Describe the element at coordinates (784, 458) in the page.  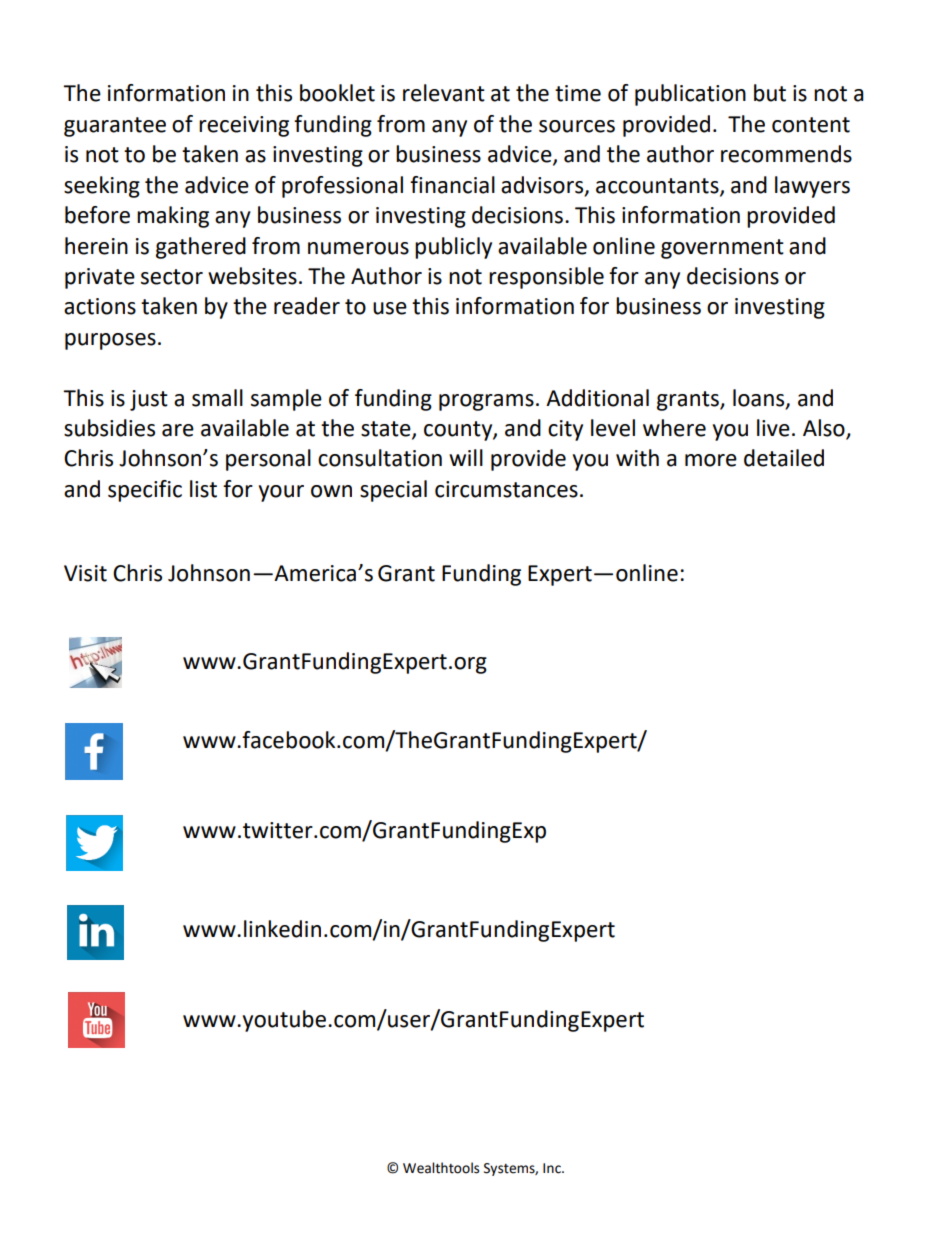
I see `detailed` at that location.
